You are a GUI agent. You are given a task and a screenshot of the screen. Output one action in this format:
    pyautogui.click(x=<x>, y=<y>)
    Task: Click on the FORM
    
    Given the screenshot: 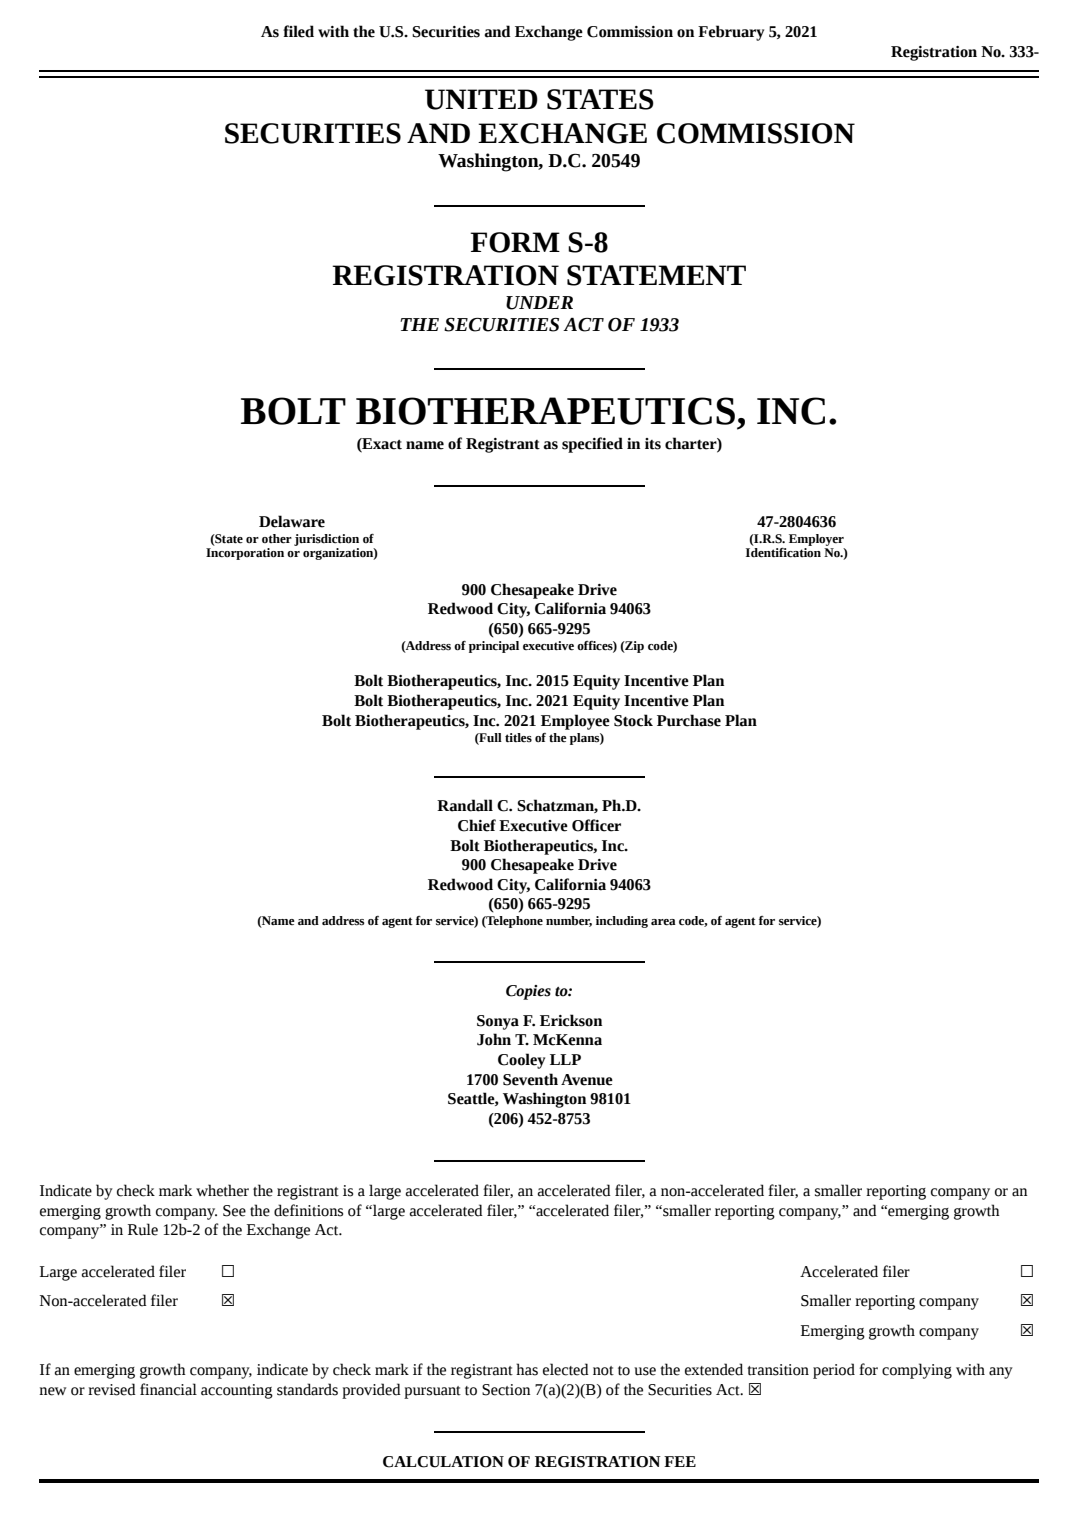 What is the action you would take?
    pyautogui.click(x=515, y=242)
